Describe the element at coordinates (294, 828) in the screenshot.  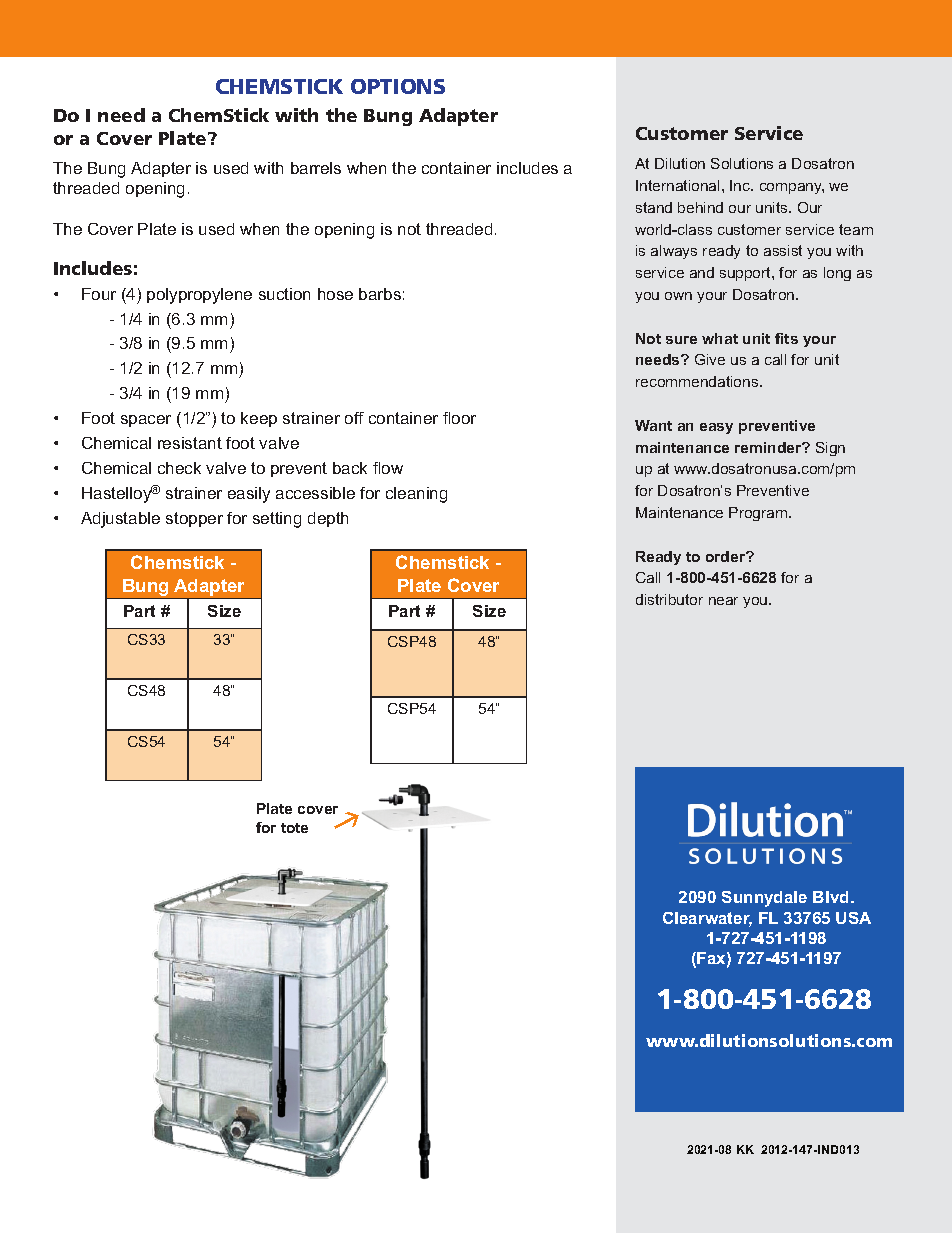
I see `tote` at that location.
